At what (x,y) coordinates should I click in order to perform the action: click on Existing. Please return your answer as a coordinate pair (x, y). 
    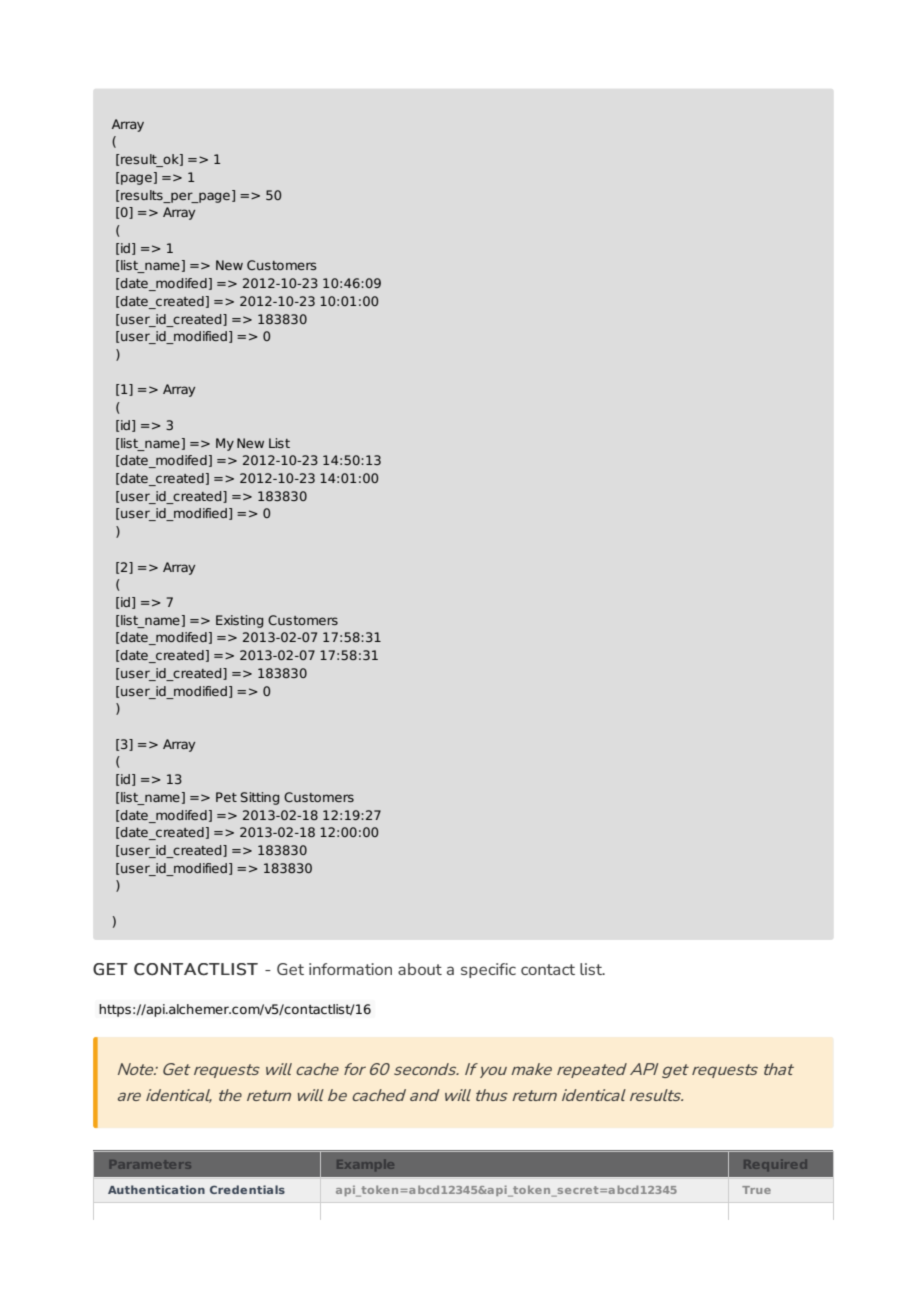
    Looking at the image, I should click on (239, 621).
